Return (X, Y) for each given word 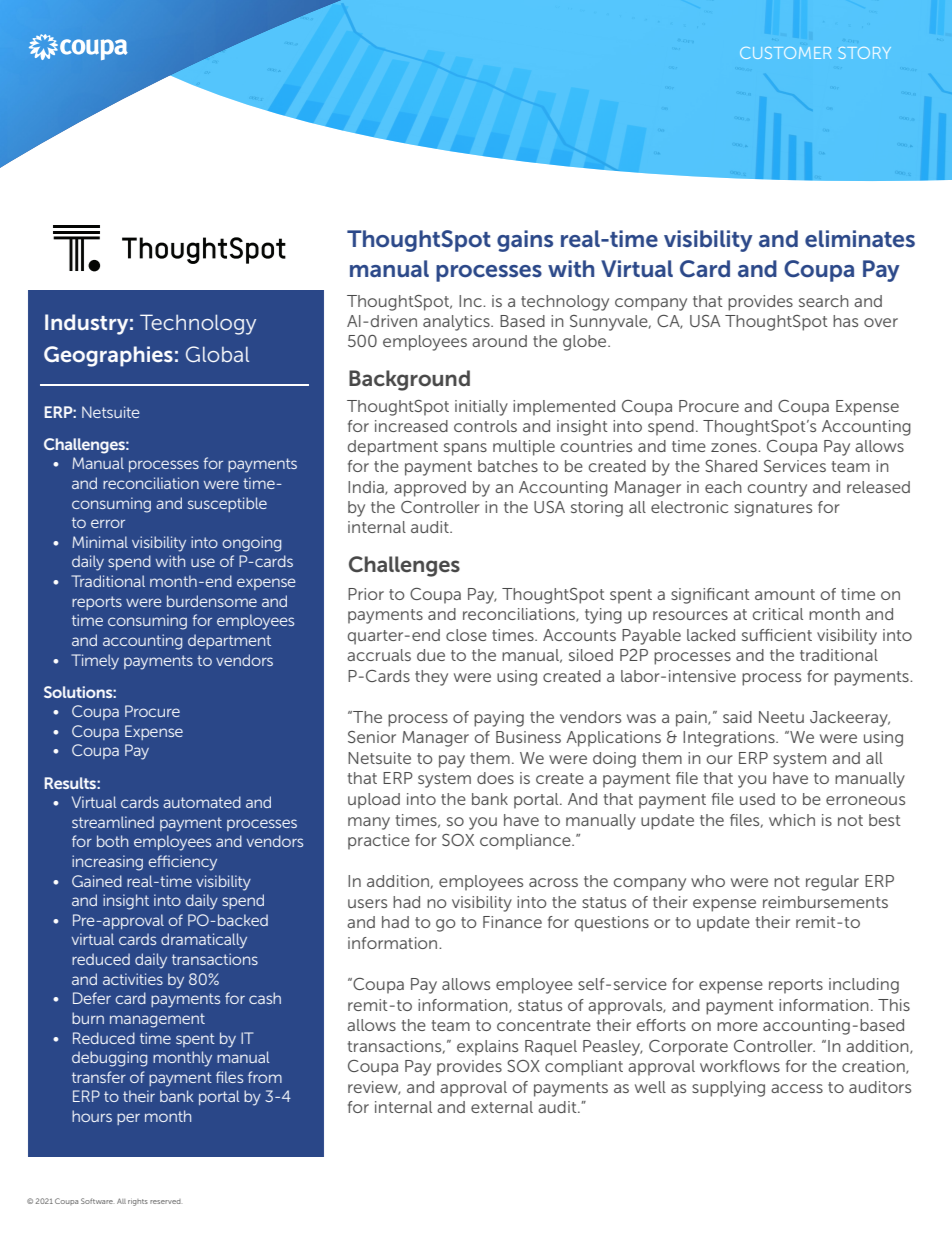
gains (525, 241)
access (797, 1088)
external (502, 1107)
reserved (165, 1201)
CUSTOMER (785, 53)
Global (217, 354)
